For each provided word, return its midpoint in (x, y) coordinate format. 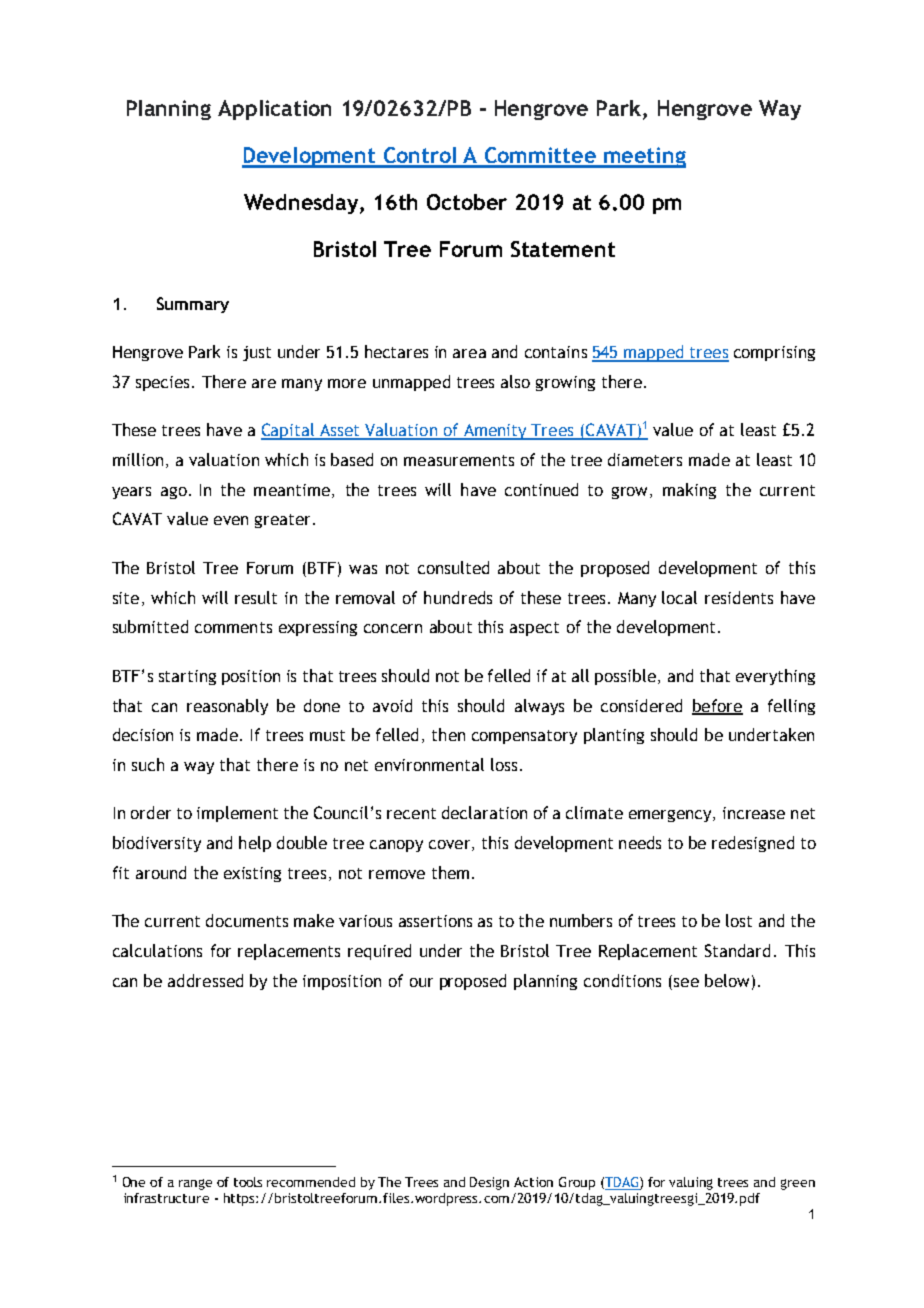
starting (187, 677)
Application (274, 110)
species (162, 383)
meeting (644, 157)
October (467, 202)
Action (533, 1182)
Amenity (495, 432)
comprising (774, 353)
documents (247, 920)
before (717, 706)
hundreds (458, 597)
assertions (435, 921)
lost (739, 920)
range (195, 1184)
